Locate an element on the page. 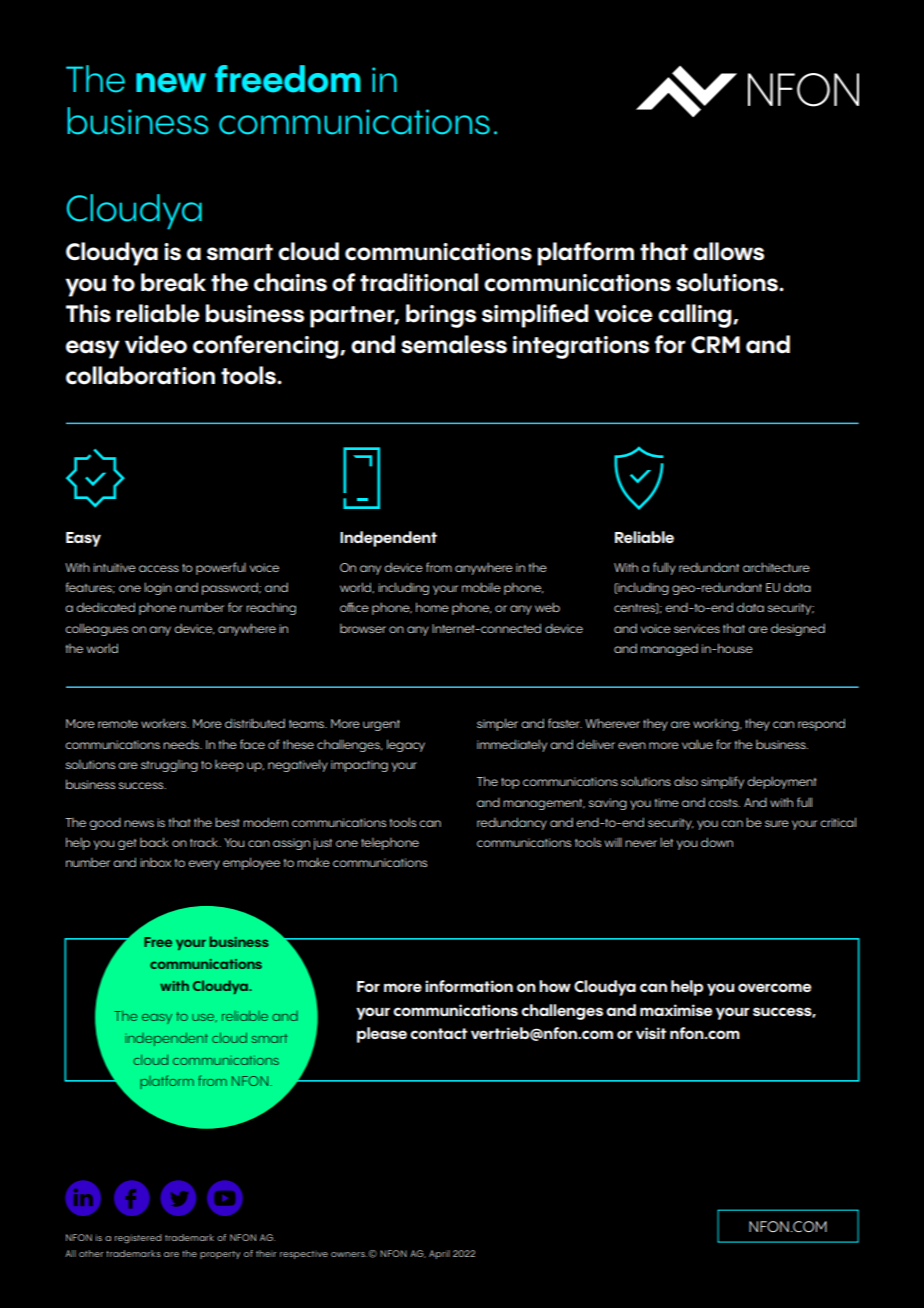 The height and width of the image is (1308, 924). down is located at coordinates (717, 842).
